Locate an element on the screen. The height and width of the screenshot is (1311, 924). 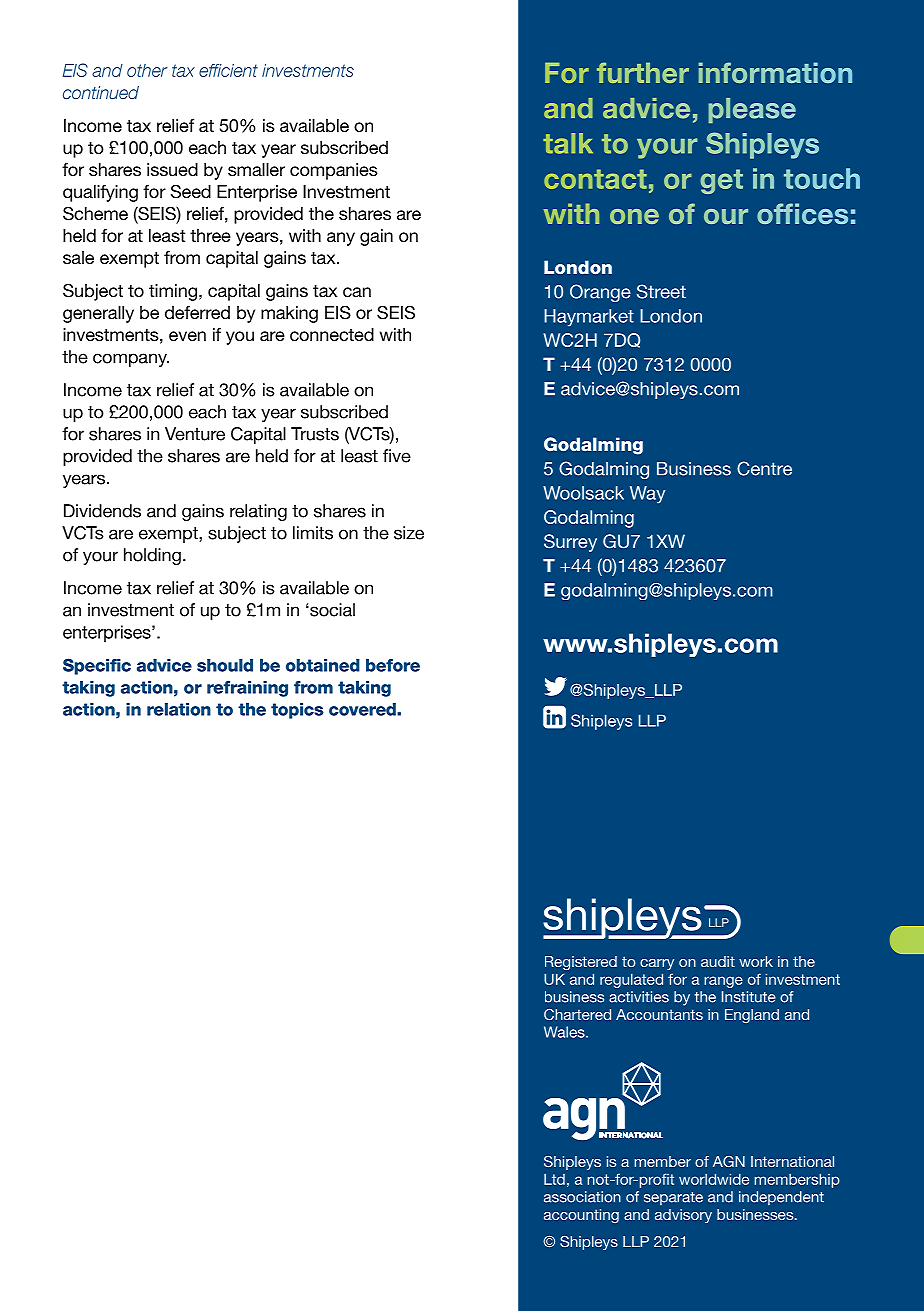
Ltd is located at coordinates (554, 1179).
